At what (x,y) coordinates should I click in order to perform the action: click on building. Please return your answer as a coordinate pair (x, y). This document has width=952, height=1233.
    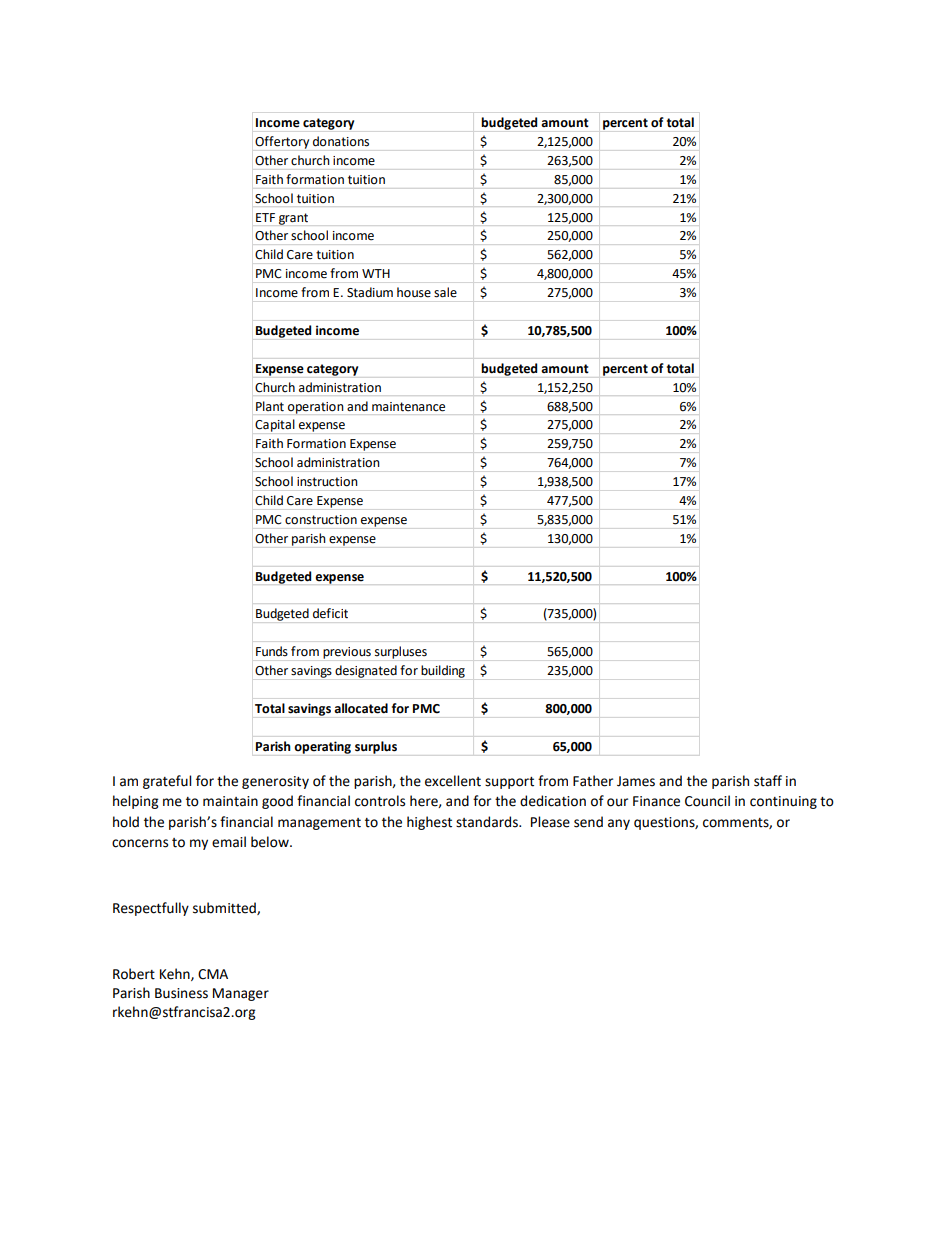
    Looking at the image, I should click on (443, 671).
